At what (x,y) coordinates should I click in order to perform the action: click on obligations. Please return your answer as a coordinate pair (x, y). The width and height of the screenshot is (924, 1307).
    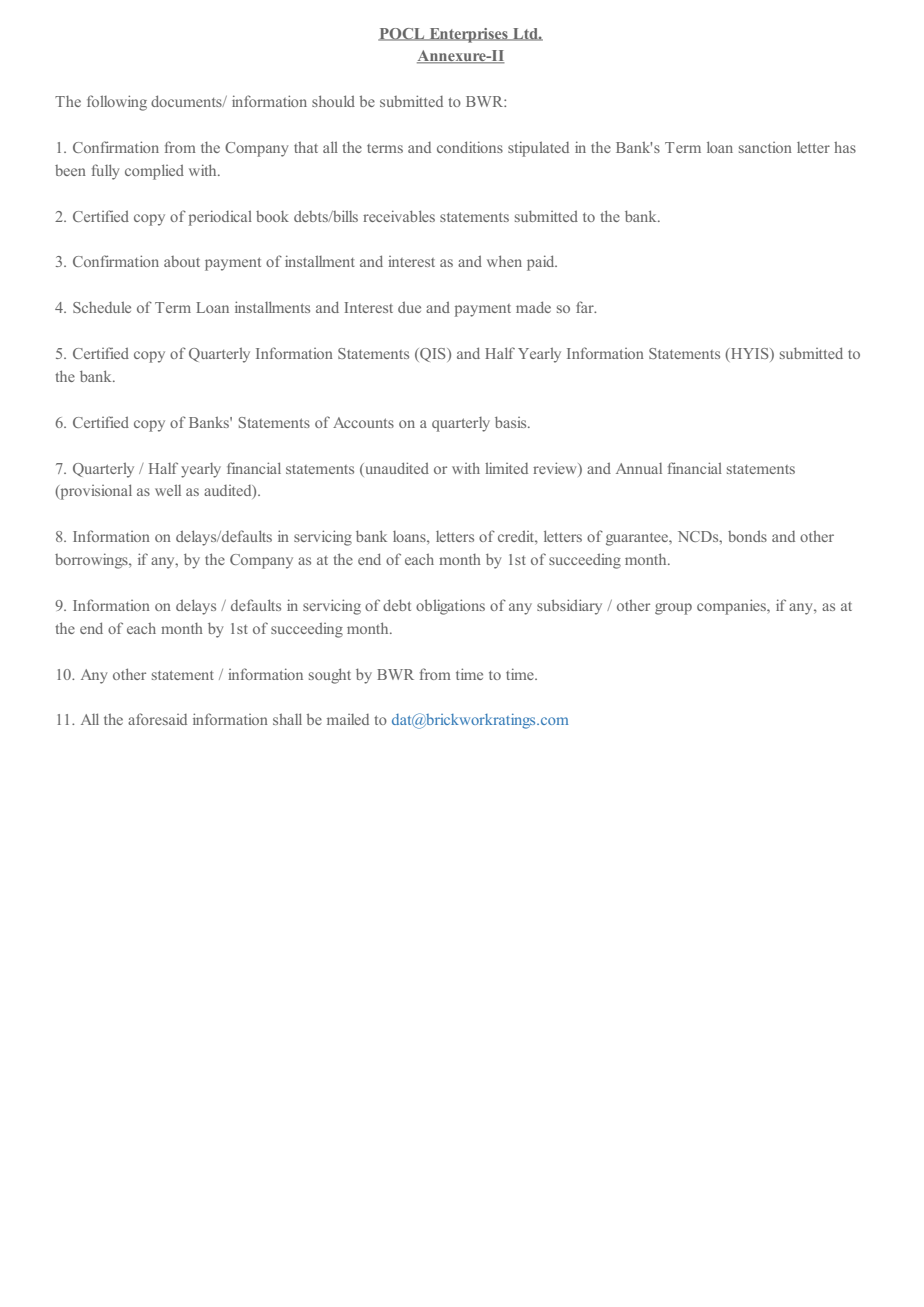
    Looking at the image, I should click on (450, 607).
